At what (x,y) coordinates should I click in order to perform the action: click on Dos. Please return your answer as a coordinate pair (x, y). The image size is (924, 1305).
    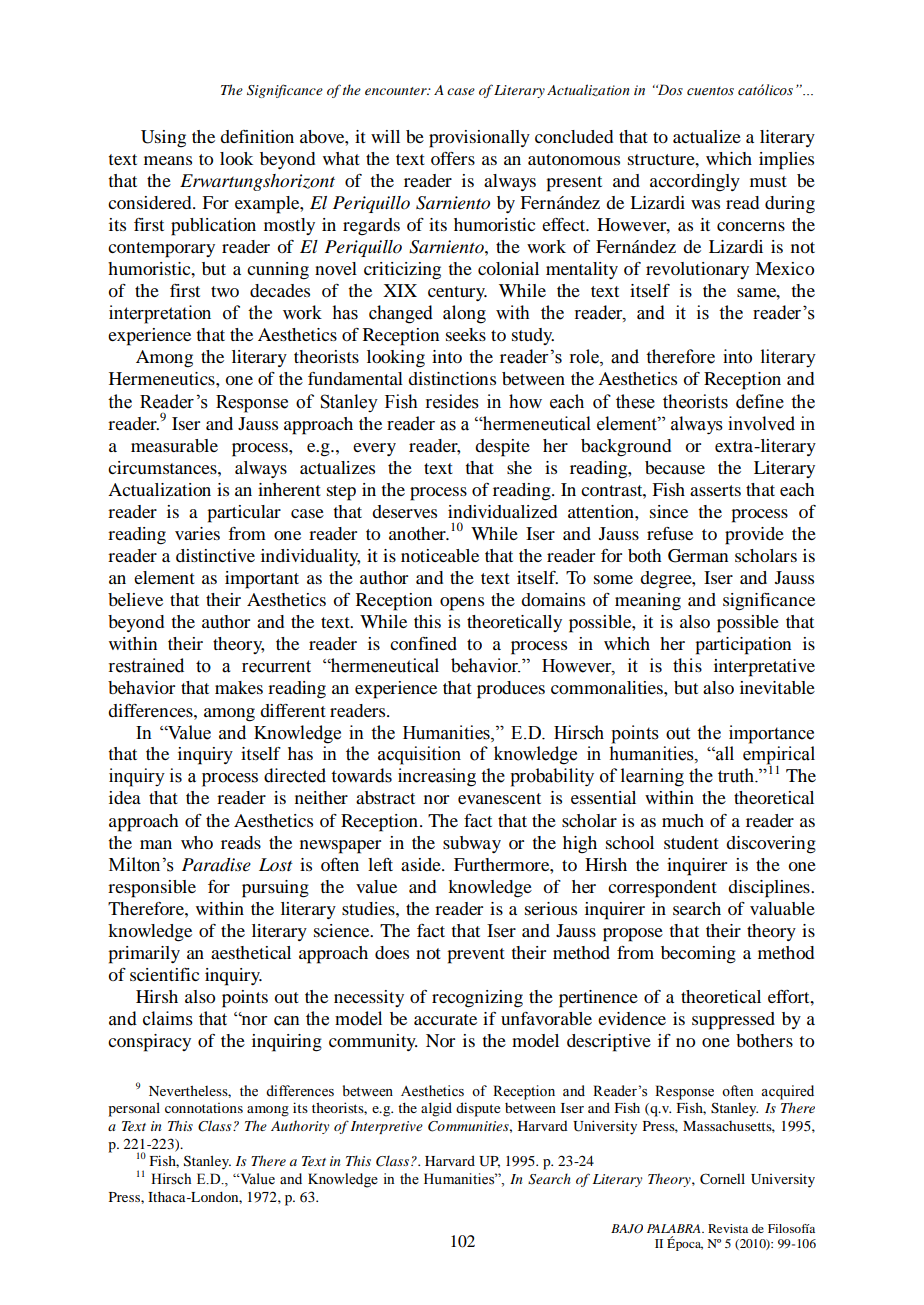
    Looking at the image, I should click on (669, 90).
